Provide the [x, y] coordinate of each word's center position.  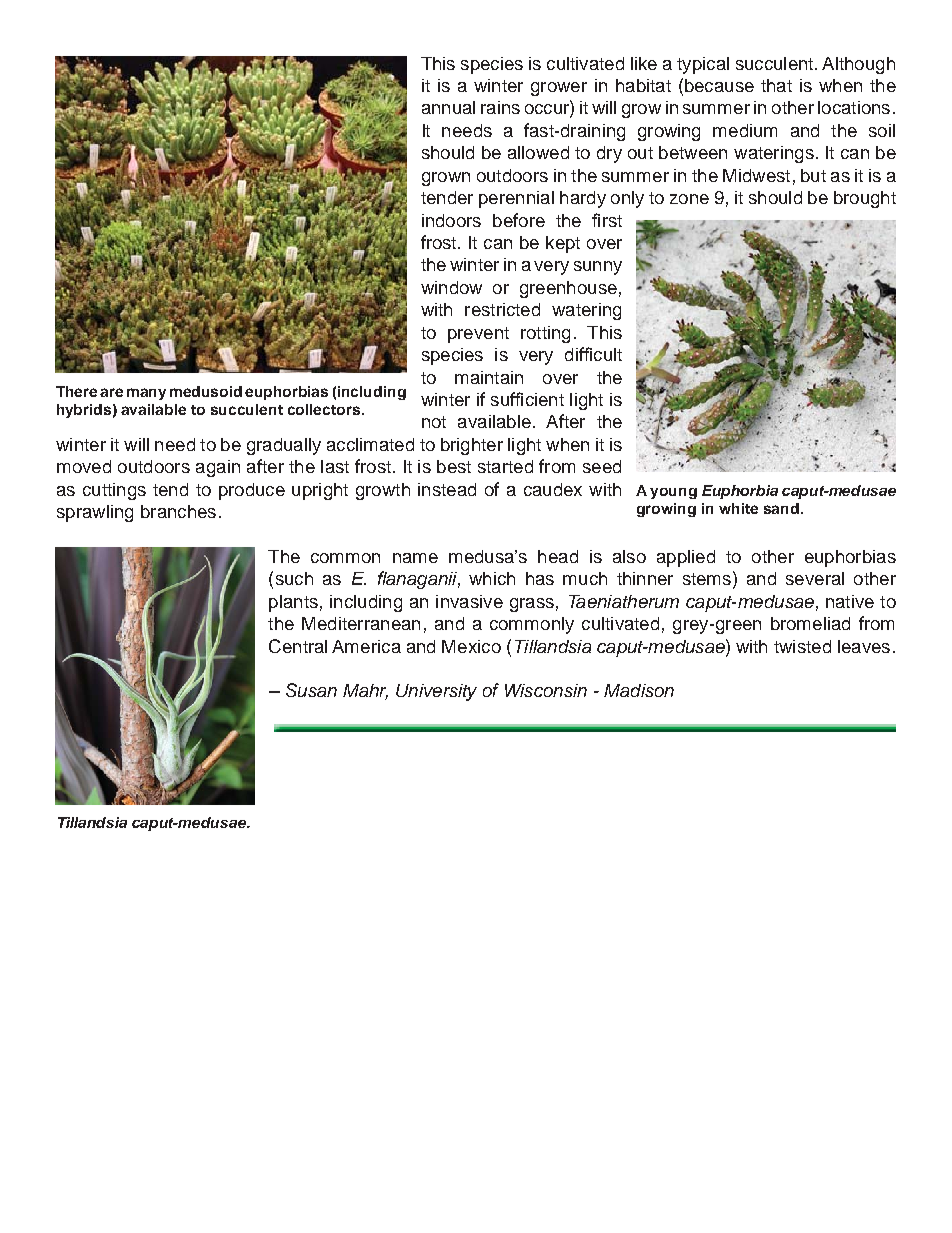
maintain [489, 377]
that [776, 85]
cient [545, 399]
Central [298, 646]
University [436, 692]
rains [500, 107]
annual [448, 107]
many [146, 394]
